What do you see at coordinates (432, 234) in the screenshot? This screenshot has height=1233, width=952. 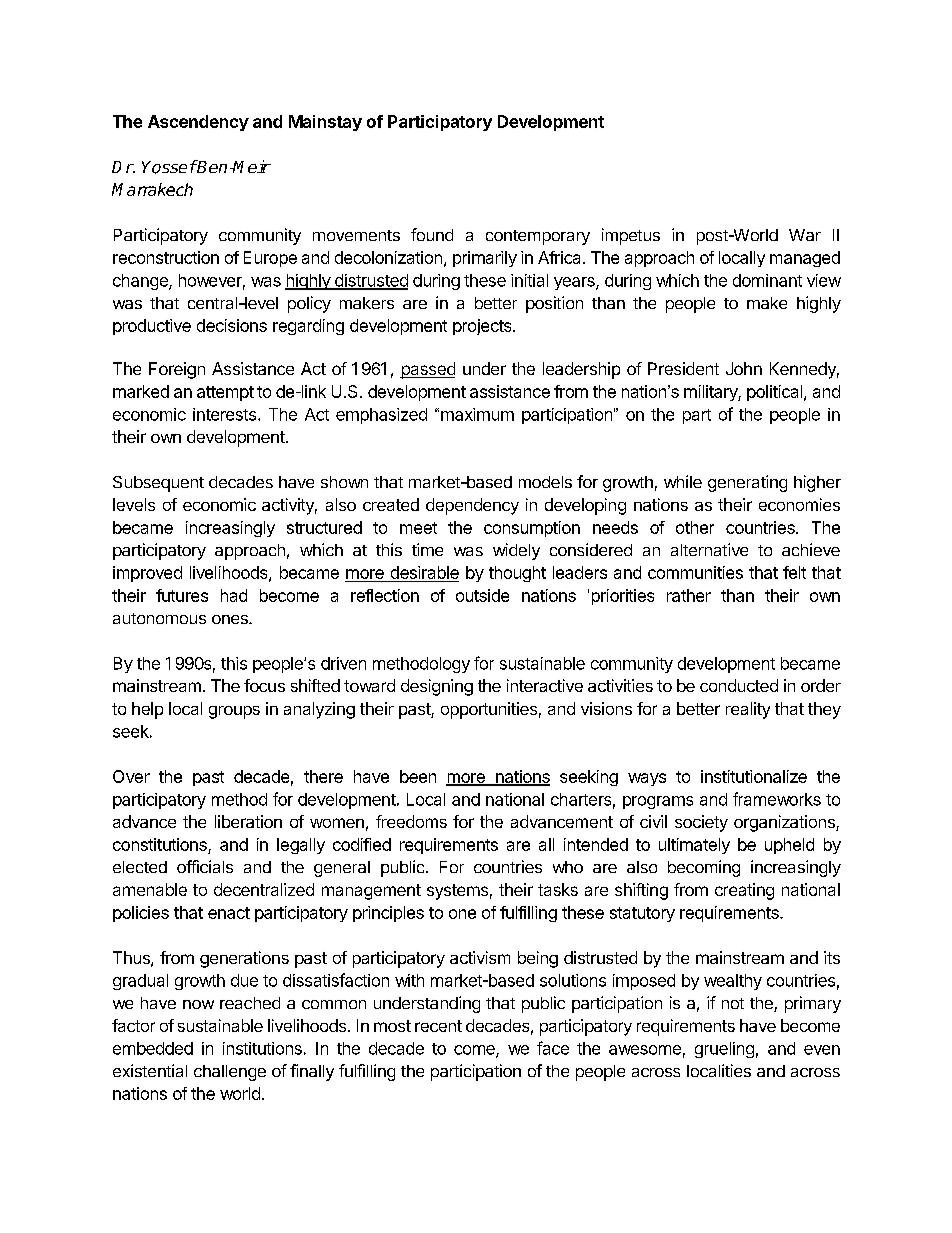 I see `found` at bounding box center [432, 234].
